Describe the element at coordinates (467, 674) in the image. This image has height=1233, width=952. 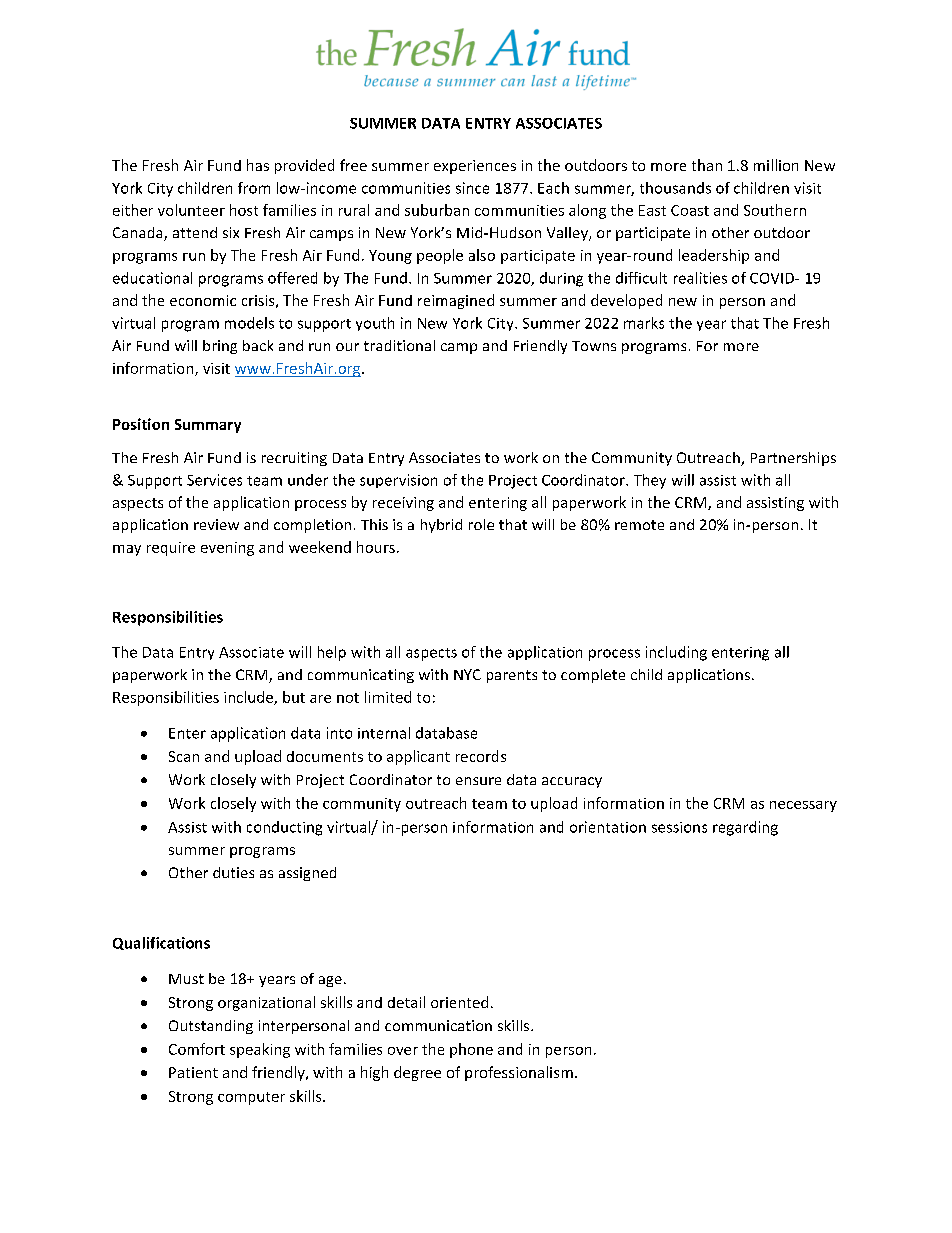
I see `NYC` at that location.
